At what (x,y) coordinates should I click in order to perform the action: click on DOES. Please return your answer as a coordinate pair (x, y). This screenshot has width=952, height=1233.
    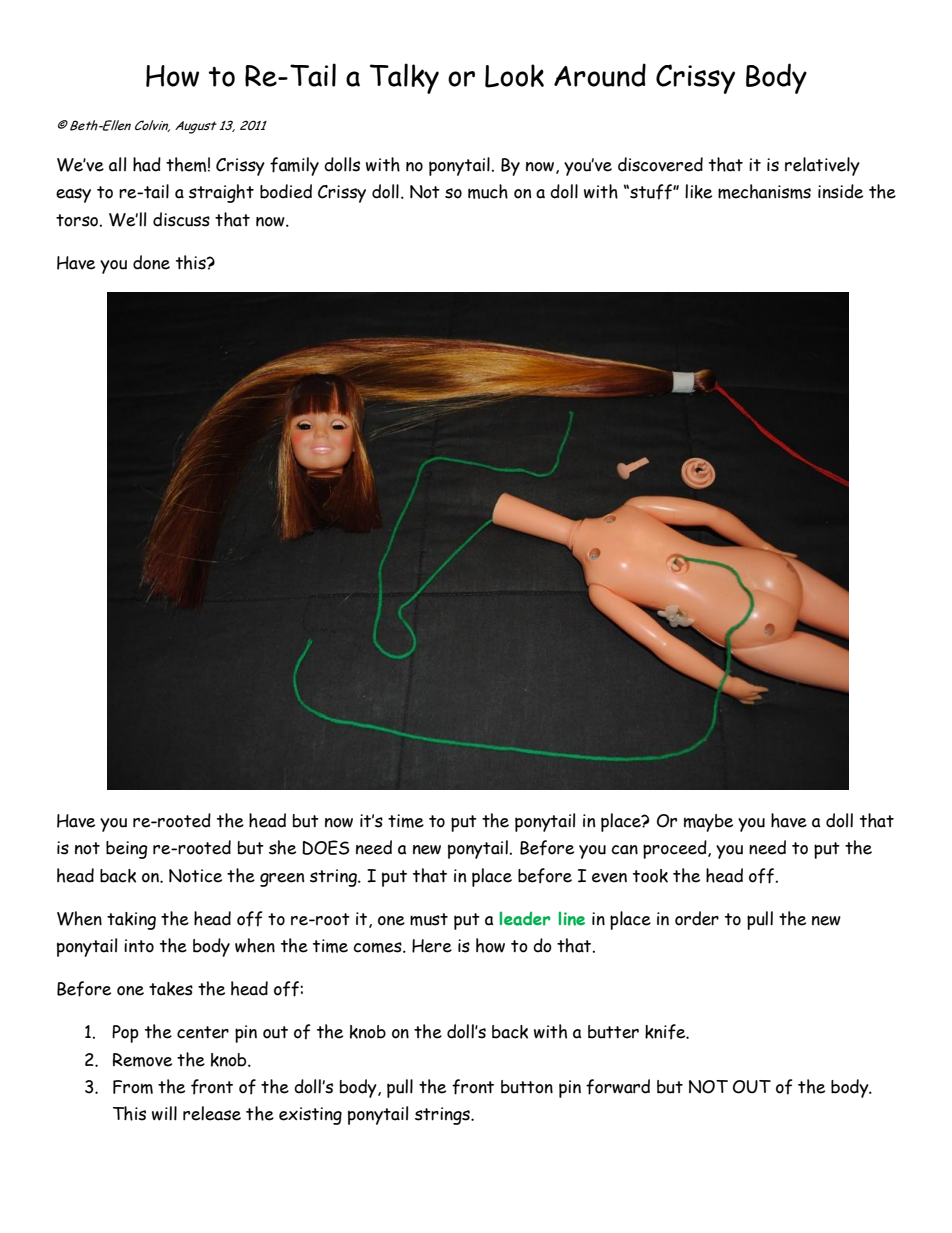
    Looking at the image, I should click on (325, 847).
